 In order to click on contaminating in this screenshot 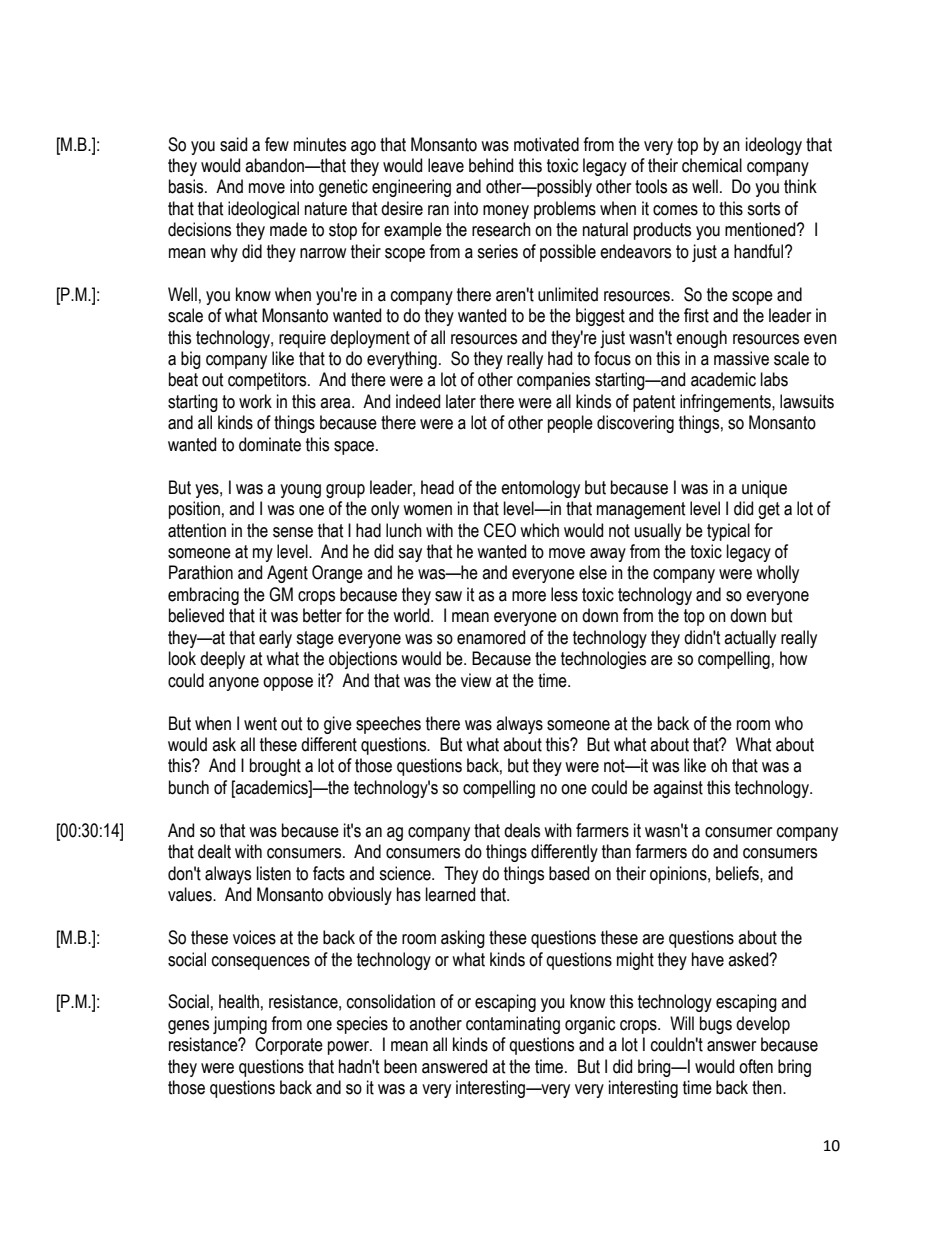, I will do `click(513, 1025)`.
